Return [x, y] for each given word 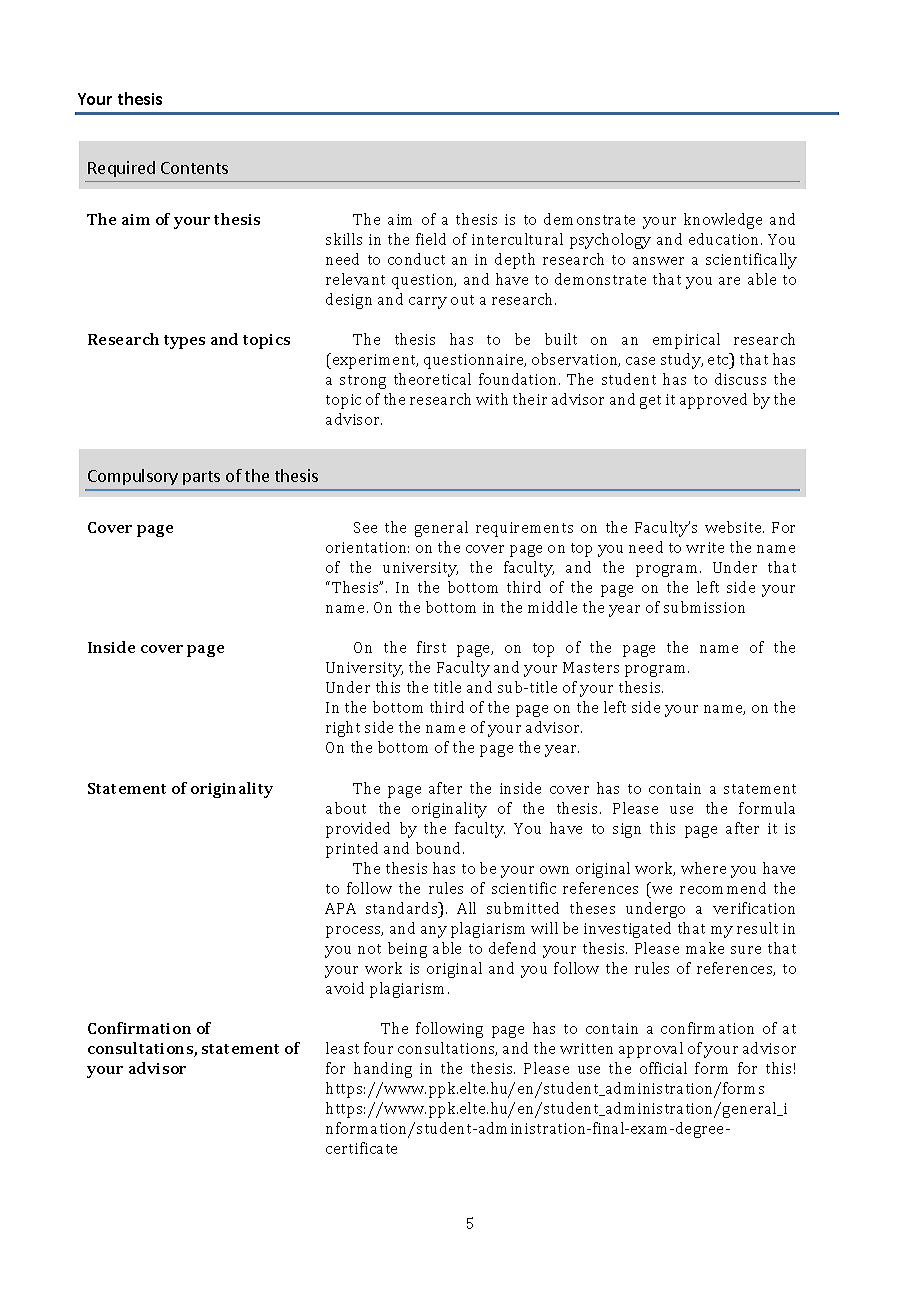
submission [704, 607]
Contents [194, 168]
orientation [367, 547]
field [431, 239]
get [650, 402]
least [342, 1048]
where [703, 868]
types [184, 342]
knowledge [723, 221]
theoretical [432, 379]
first [431, 647]
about [346, 808]
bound [440, 848]
